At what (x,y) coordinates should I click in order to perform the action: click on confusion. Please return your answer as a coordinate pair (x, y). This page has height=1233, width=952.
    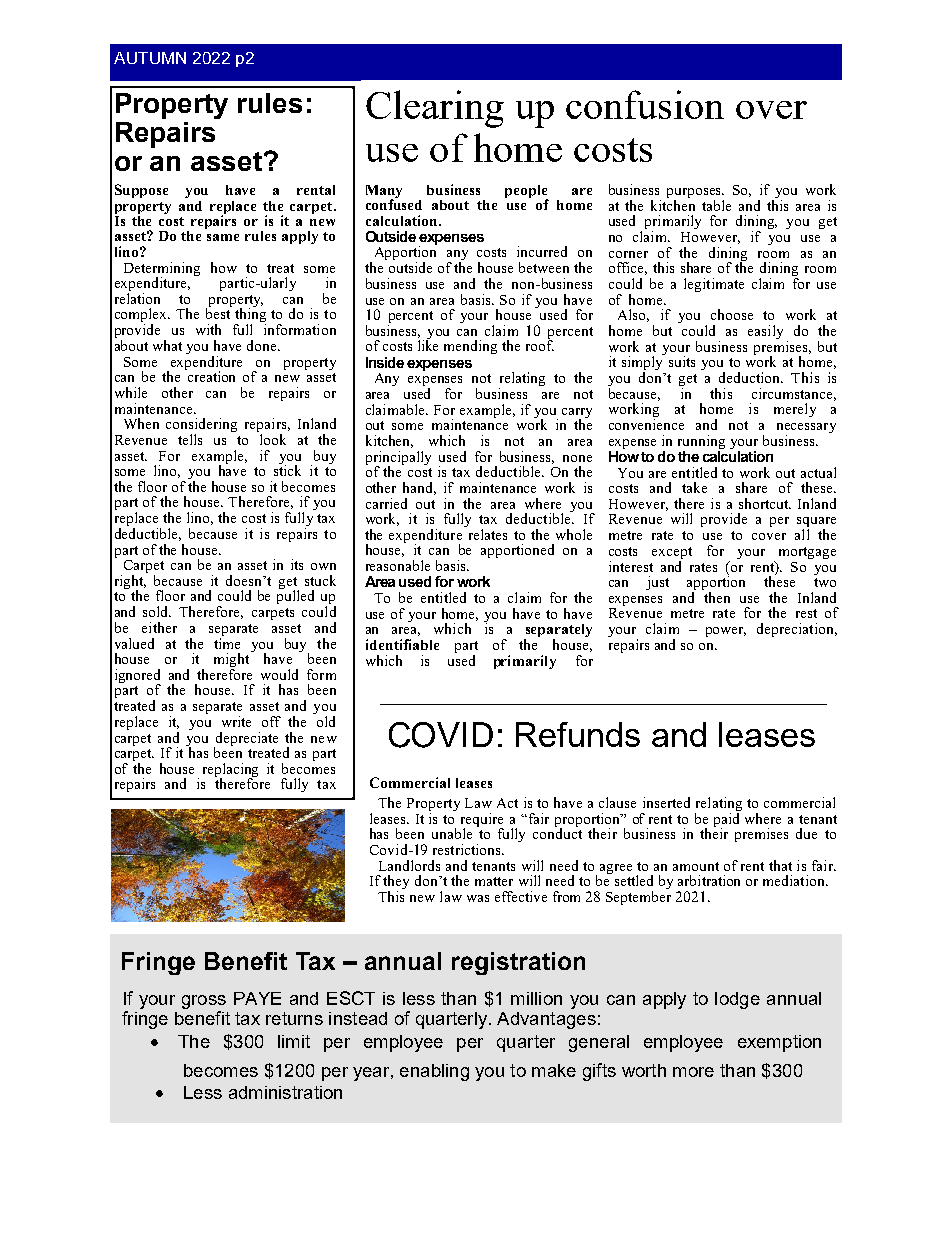
    Looking at the image, I should click on (645, 104).
